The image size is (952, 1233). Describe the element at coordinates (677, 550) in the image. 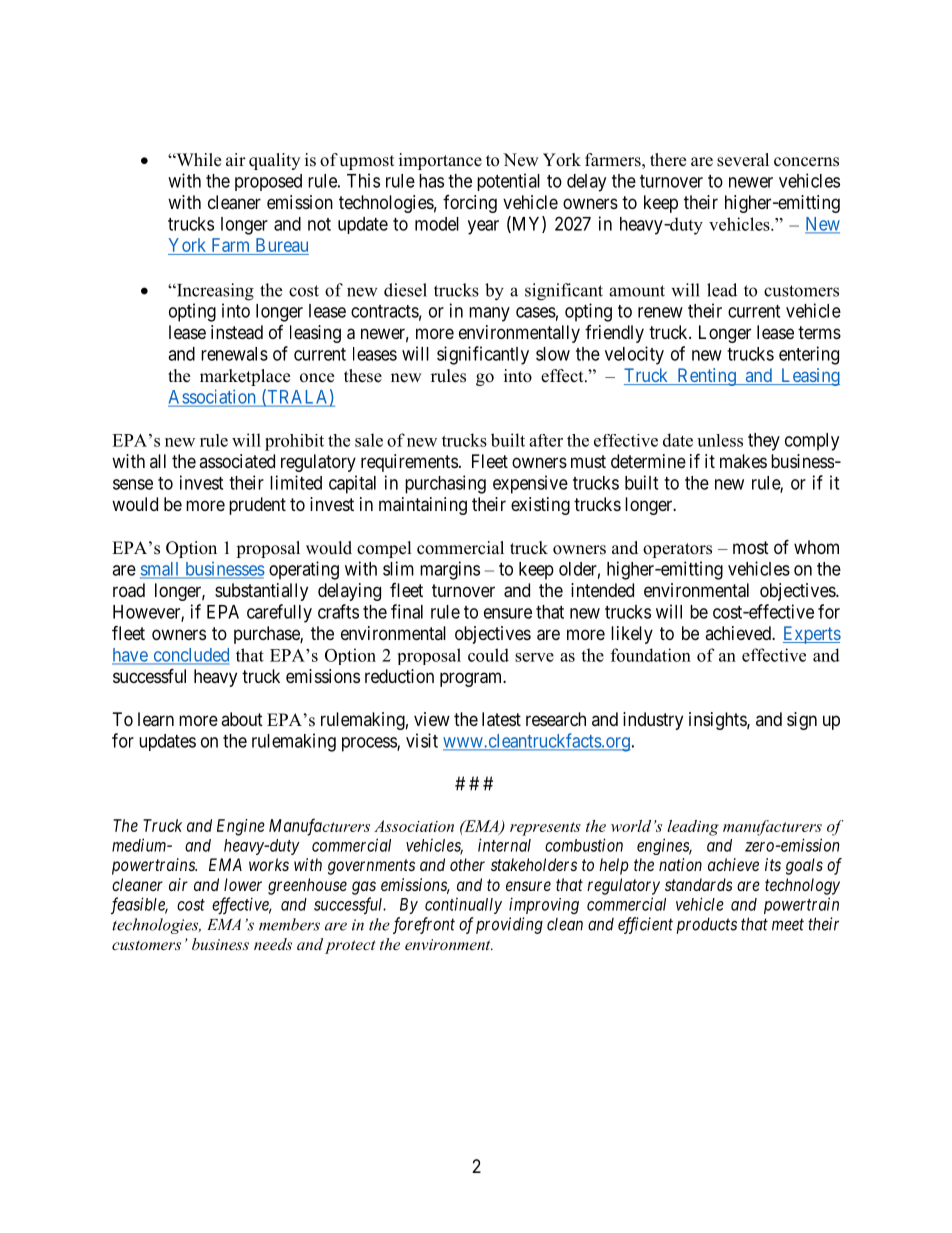

I see `operators` at that location.
